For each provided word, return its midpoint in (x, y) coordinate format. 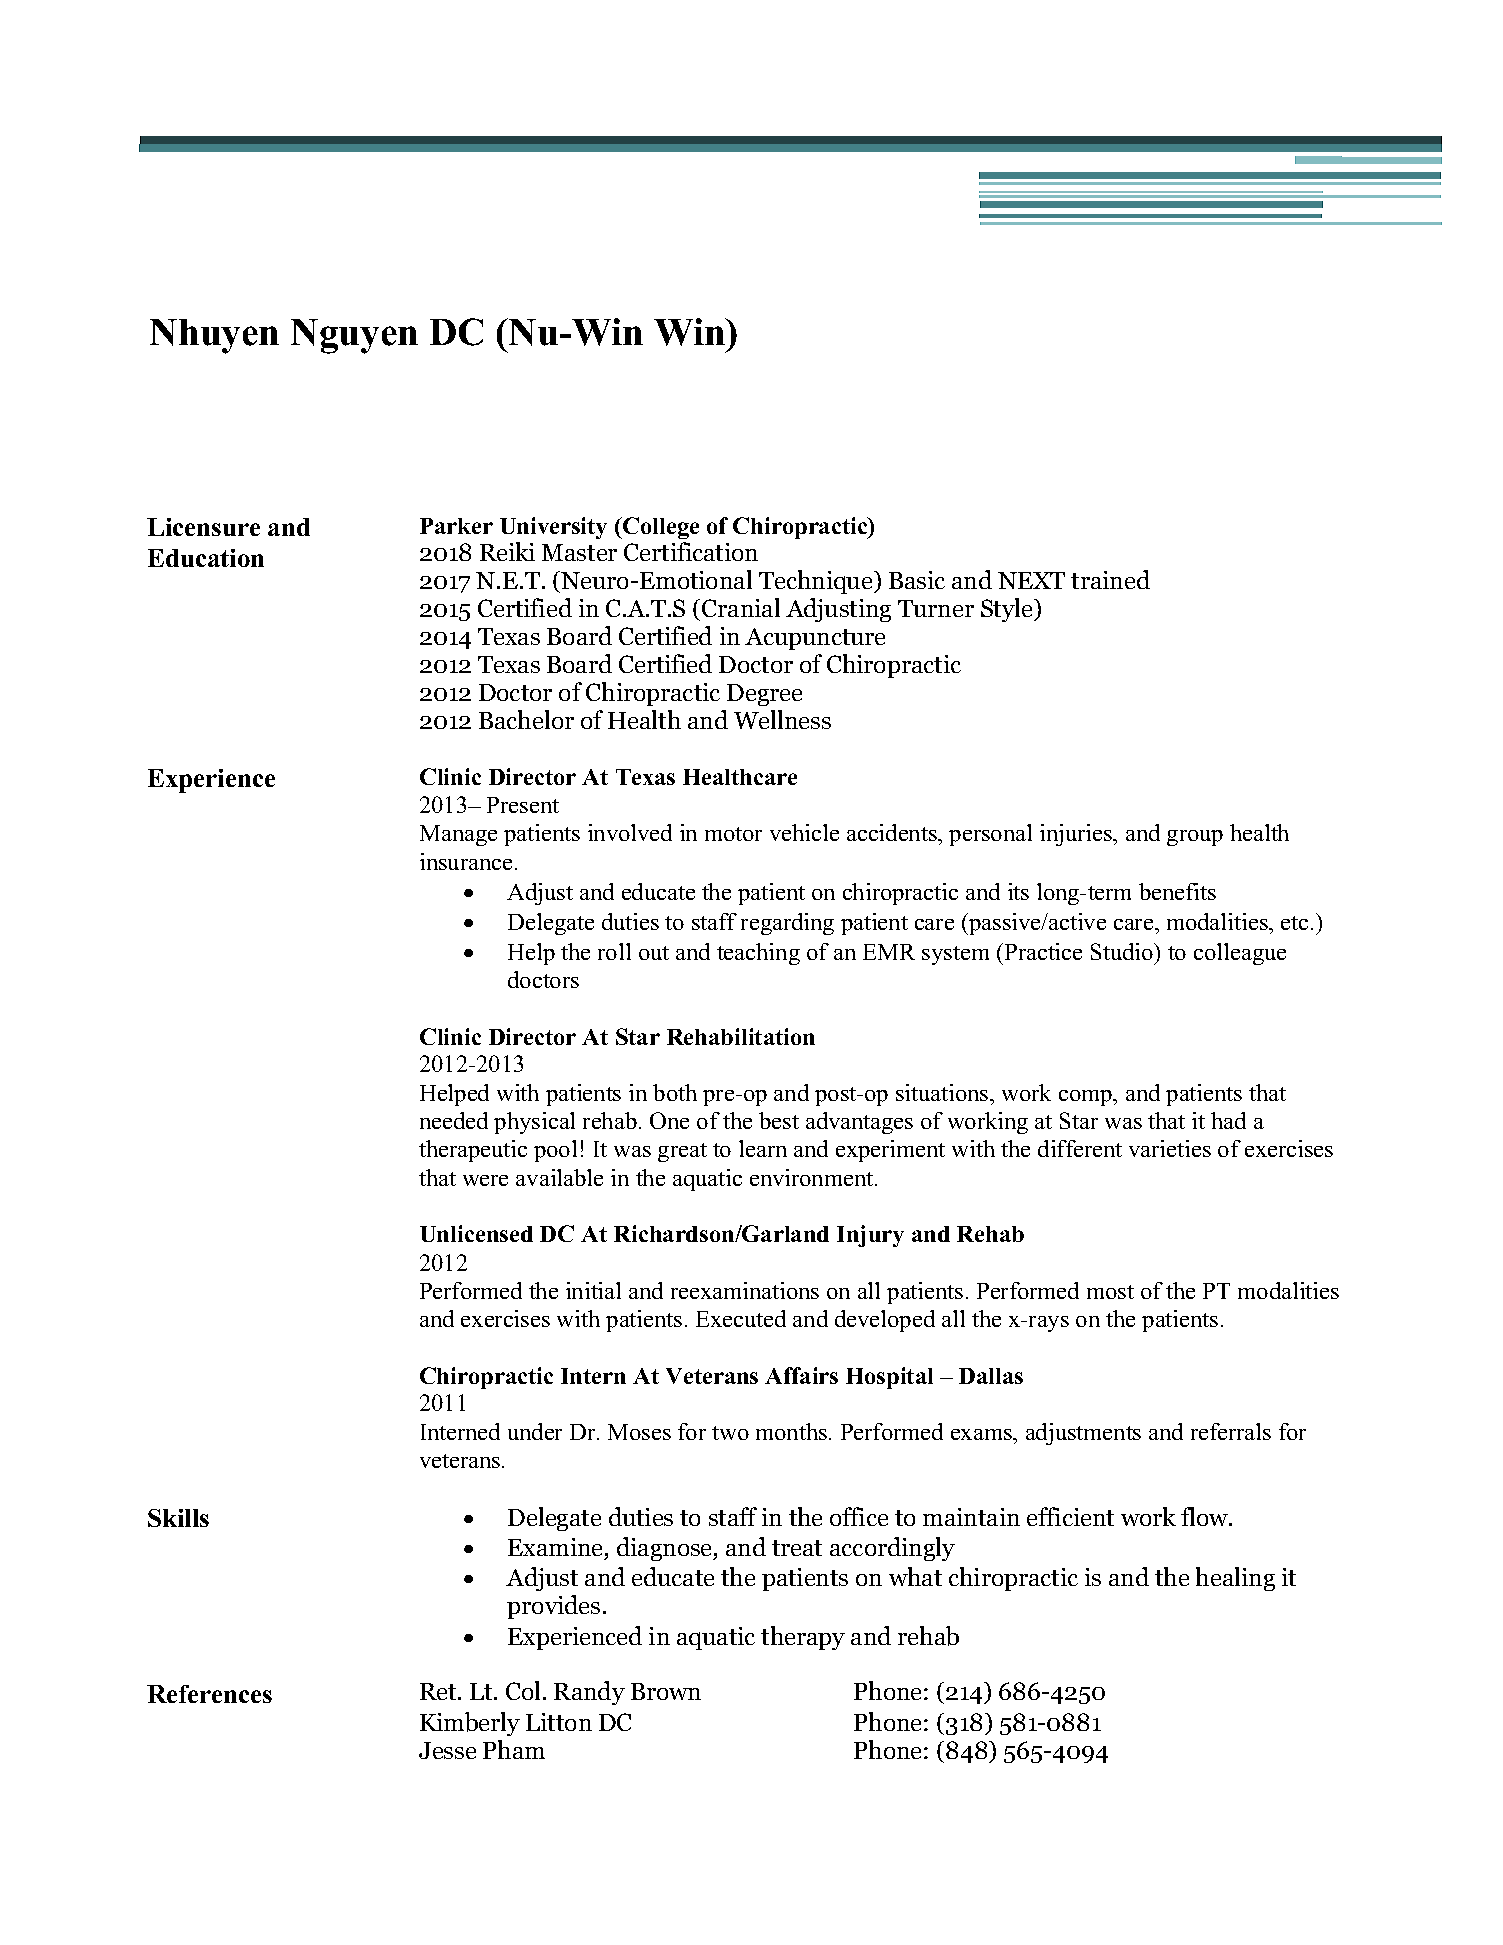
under (535, 1431)
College (660, 528)
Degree (764, 695)
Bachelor (526, 719)
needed (454, 1120)
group (1195, 838)
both (675, 1092)
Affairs (801, 1375)
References (209, 1694)
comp (1087, 1098)
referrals (1231, 1431)
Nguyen (354, 336)
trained (1110, 579)
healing (1235, 1579)
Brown (666, 1691)
